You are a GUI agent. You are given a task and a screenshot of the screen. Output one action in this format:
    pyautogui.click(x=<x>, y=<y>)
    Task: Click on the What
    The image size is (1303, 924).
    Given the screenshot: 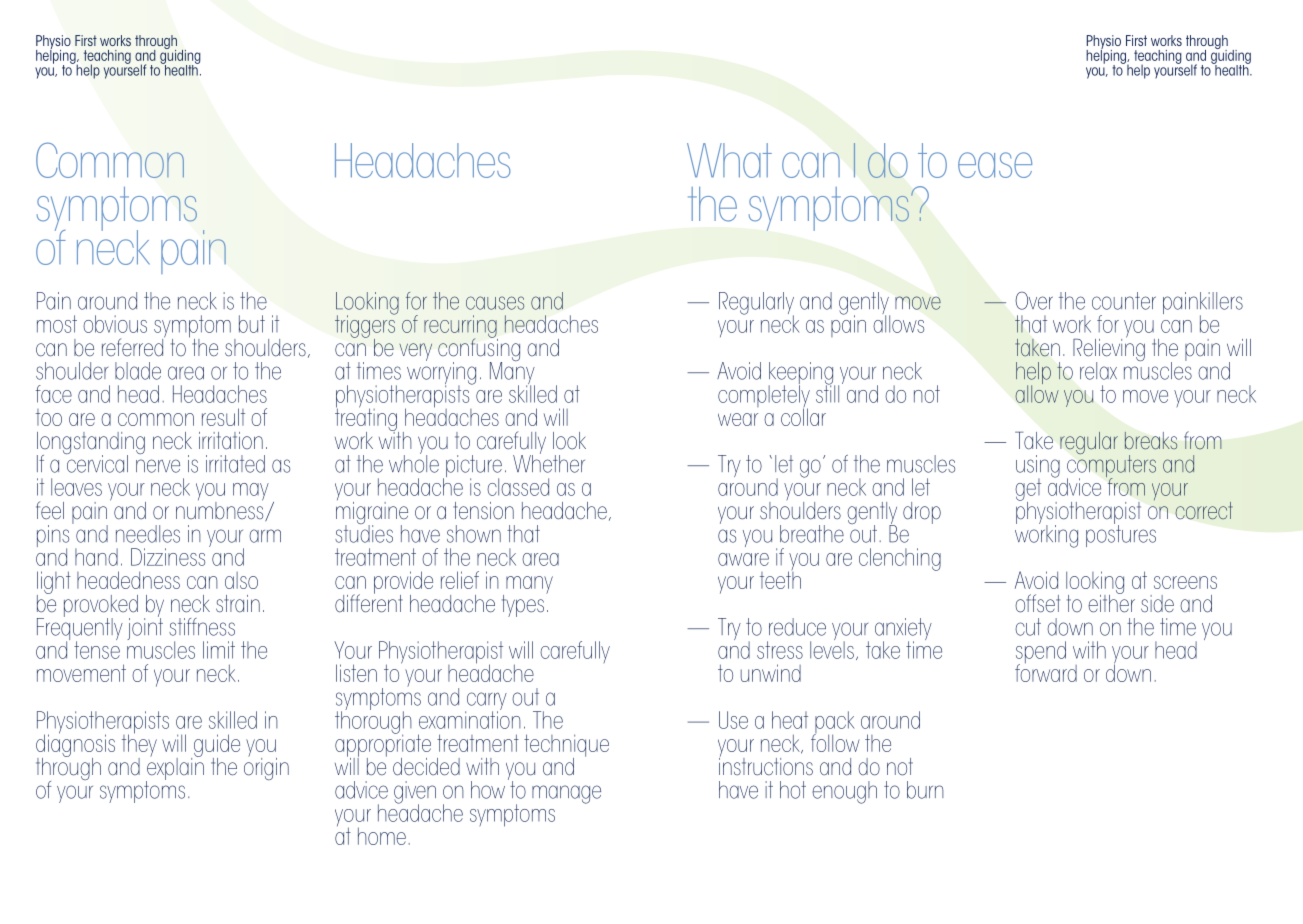 What is the action you would take?
    pyautogui.click(x=729, y=160)
